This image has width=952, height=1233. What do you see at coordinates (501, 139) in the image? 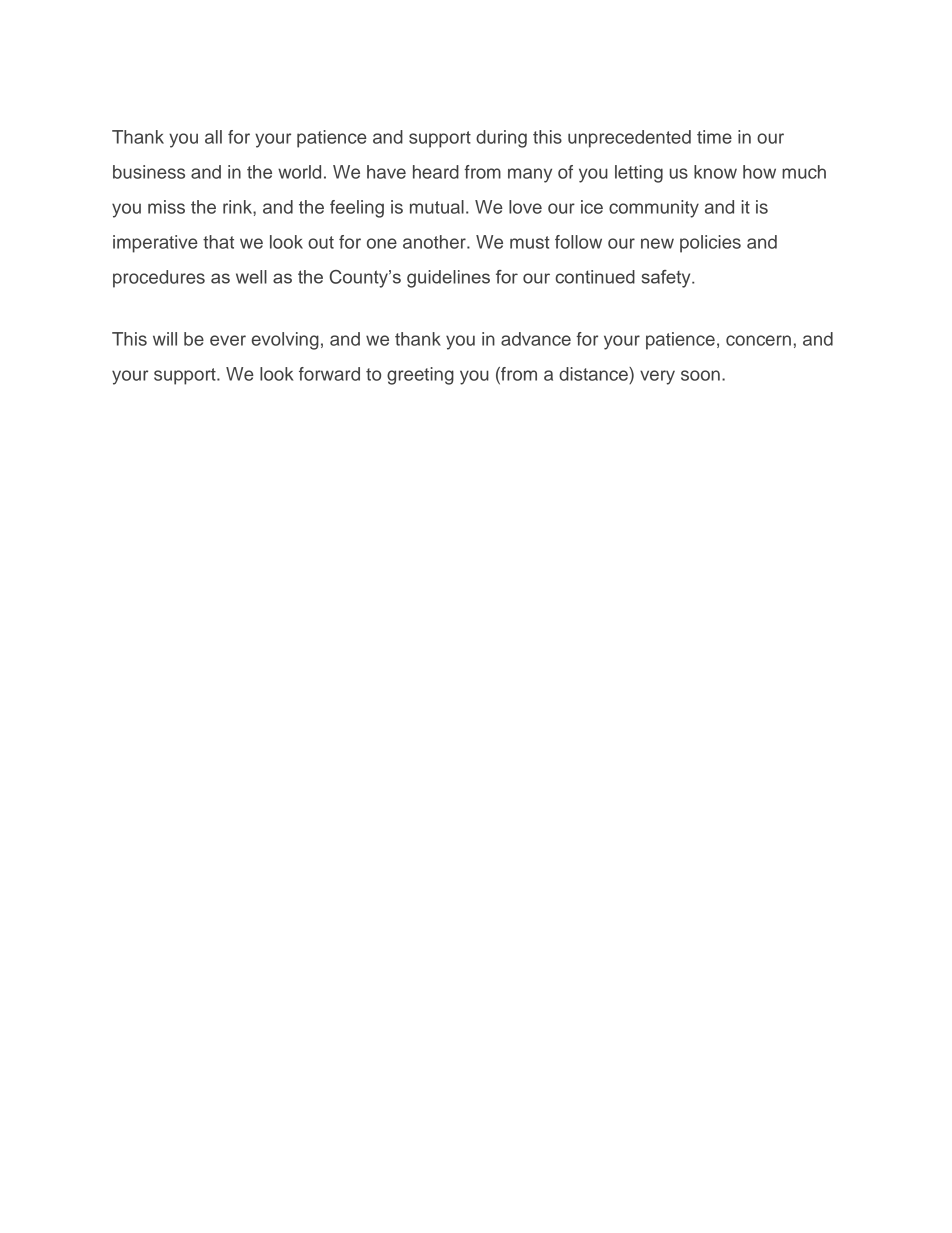
I see `during` at bounding box center [501, 139].
